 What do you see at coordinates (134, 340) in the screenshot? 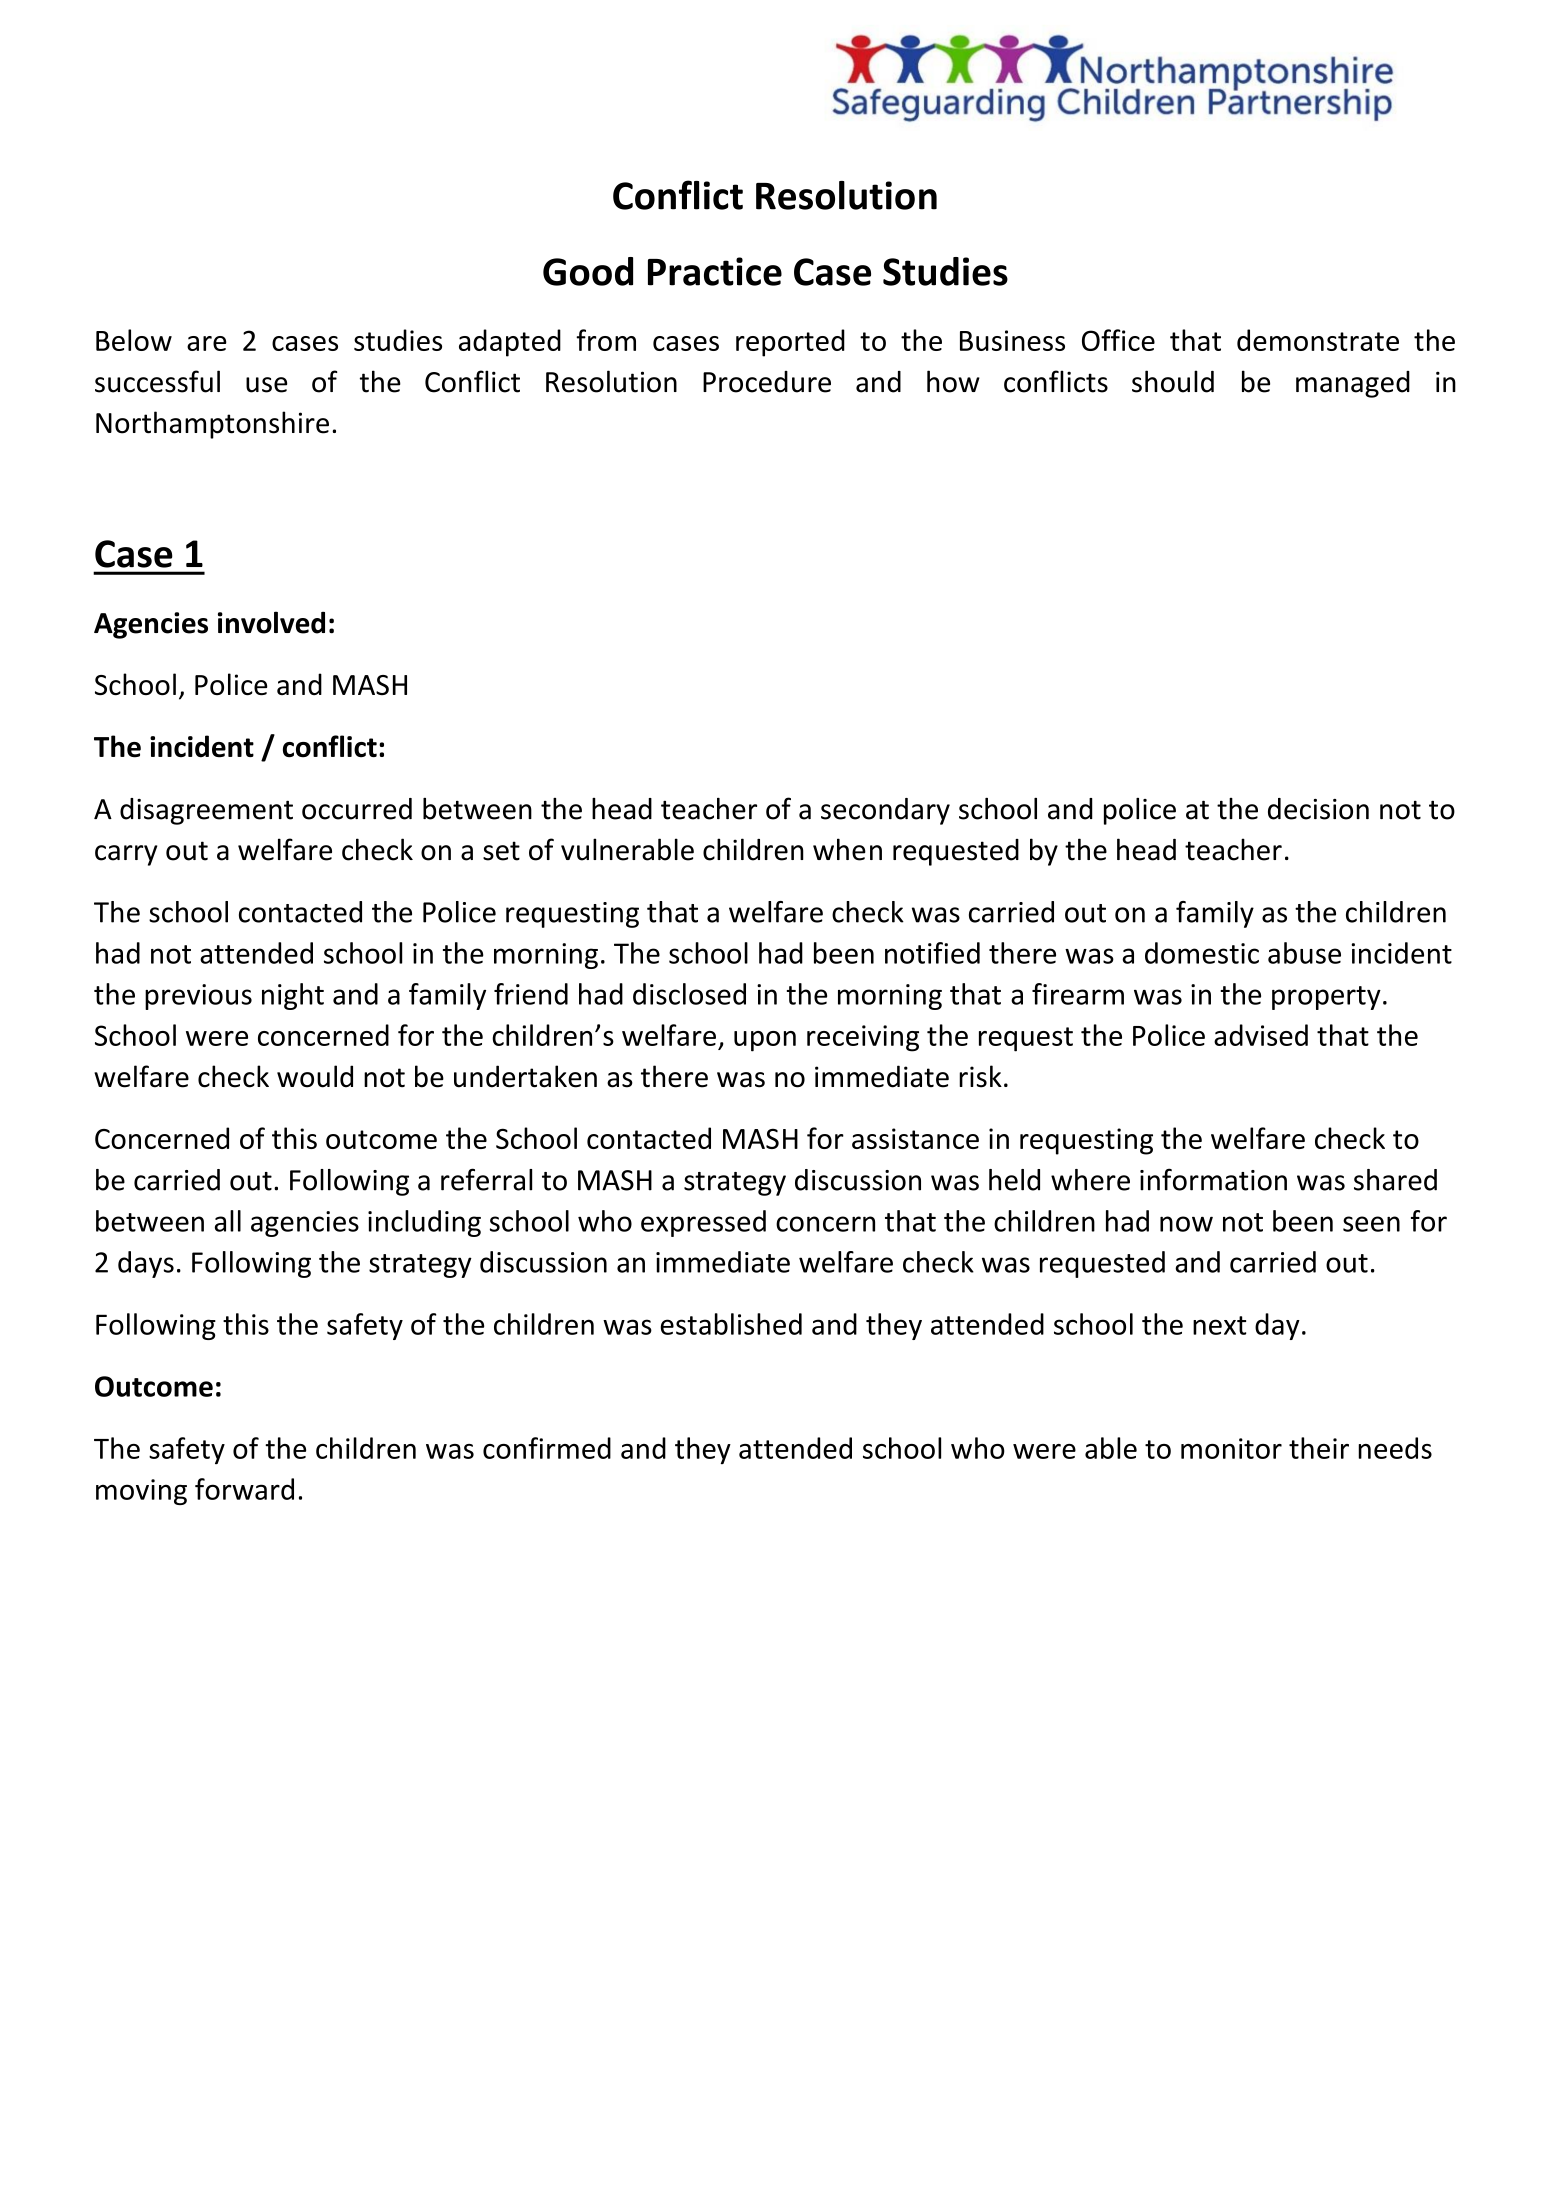
I see `Below` at bounding box center [134, 340].
